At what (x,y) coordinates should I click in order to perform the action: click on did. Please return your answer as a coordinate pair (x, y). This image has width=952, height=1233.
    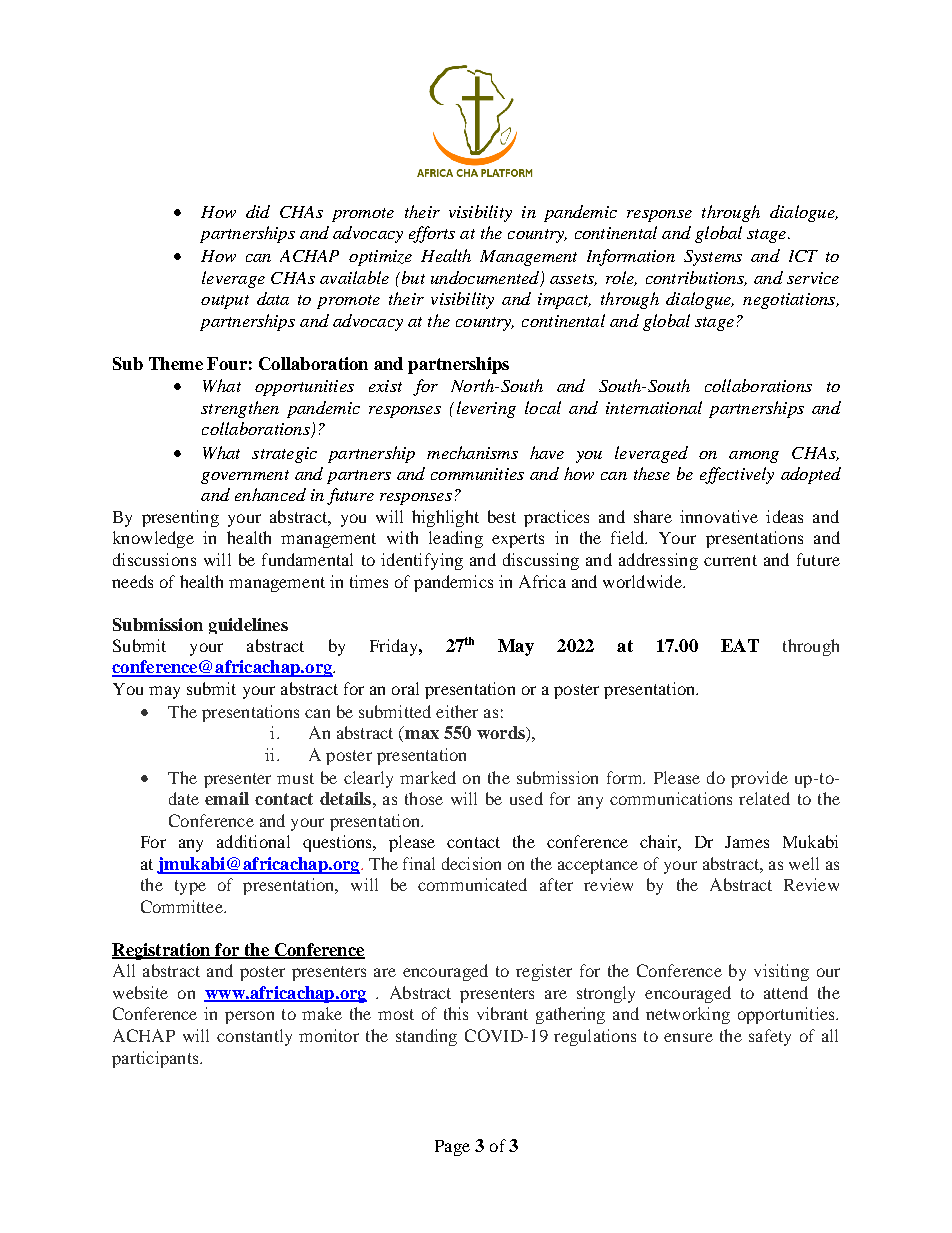
    Looking at the image, I should click on (258, 211).
